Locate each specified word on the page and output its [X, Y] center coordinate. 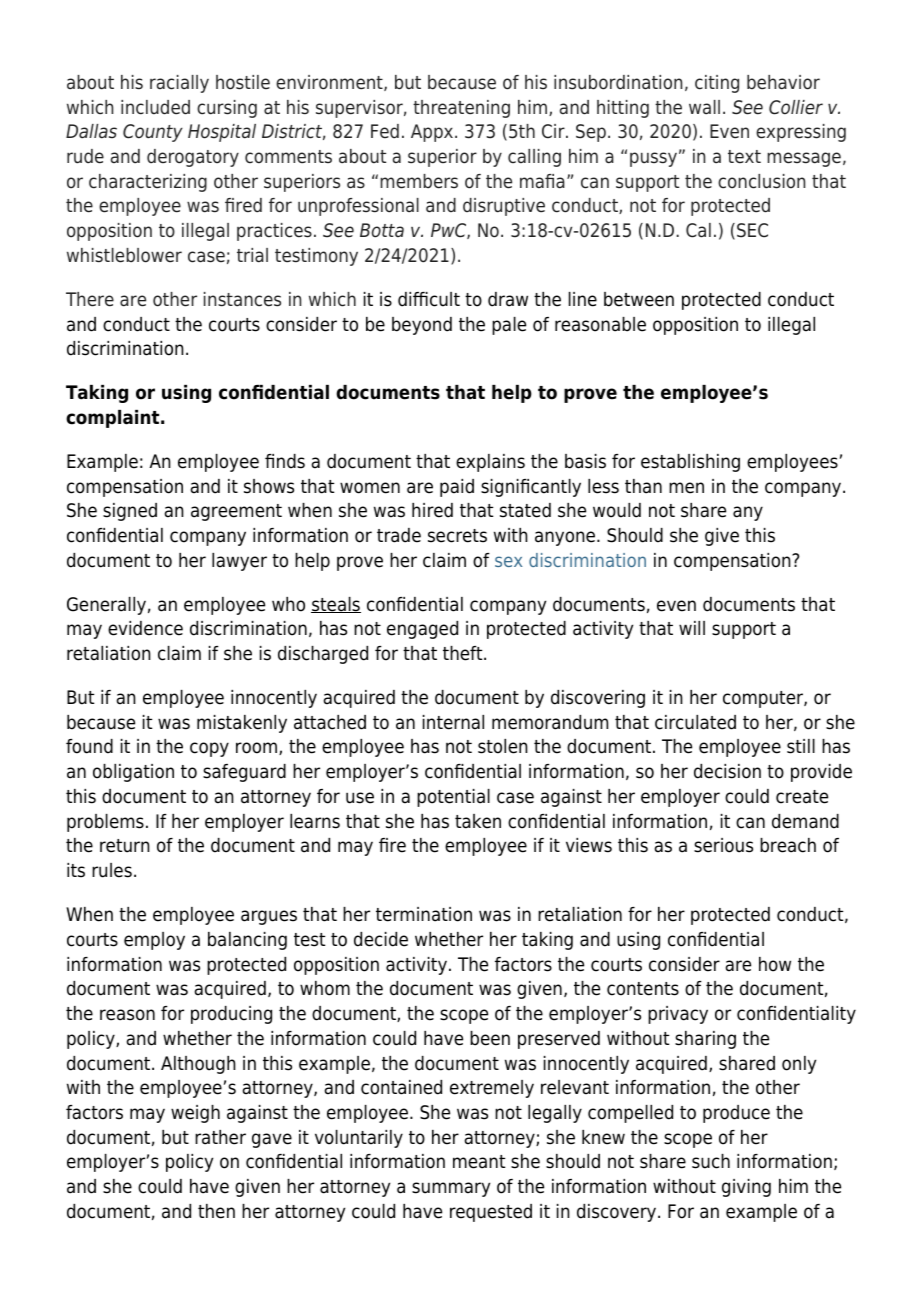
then [216, 1211]
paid [457, 488]
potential [453, 798]
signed [130, 512]
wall [704, 107]
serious [723, 845]
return [125, 846]
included [155, 107]
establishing [690, 463]
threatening [461, 109]
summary [451, 1189]
